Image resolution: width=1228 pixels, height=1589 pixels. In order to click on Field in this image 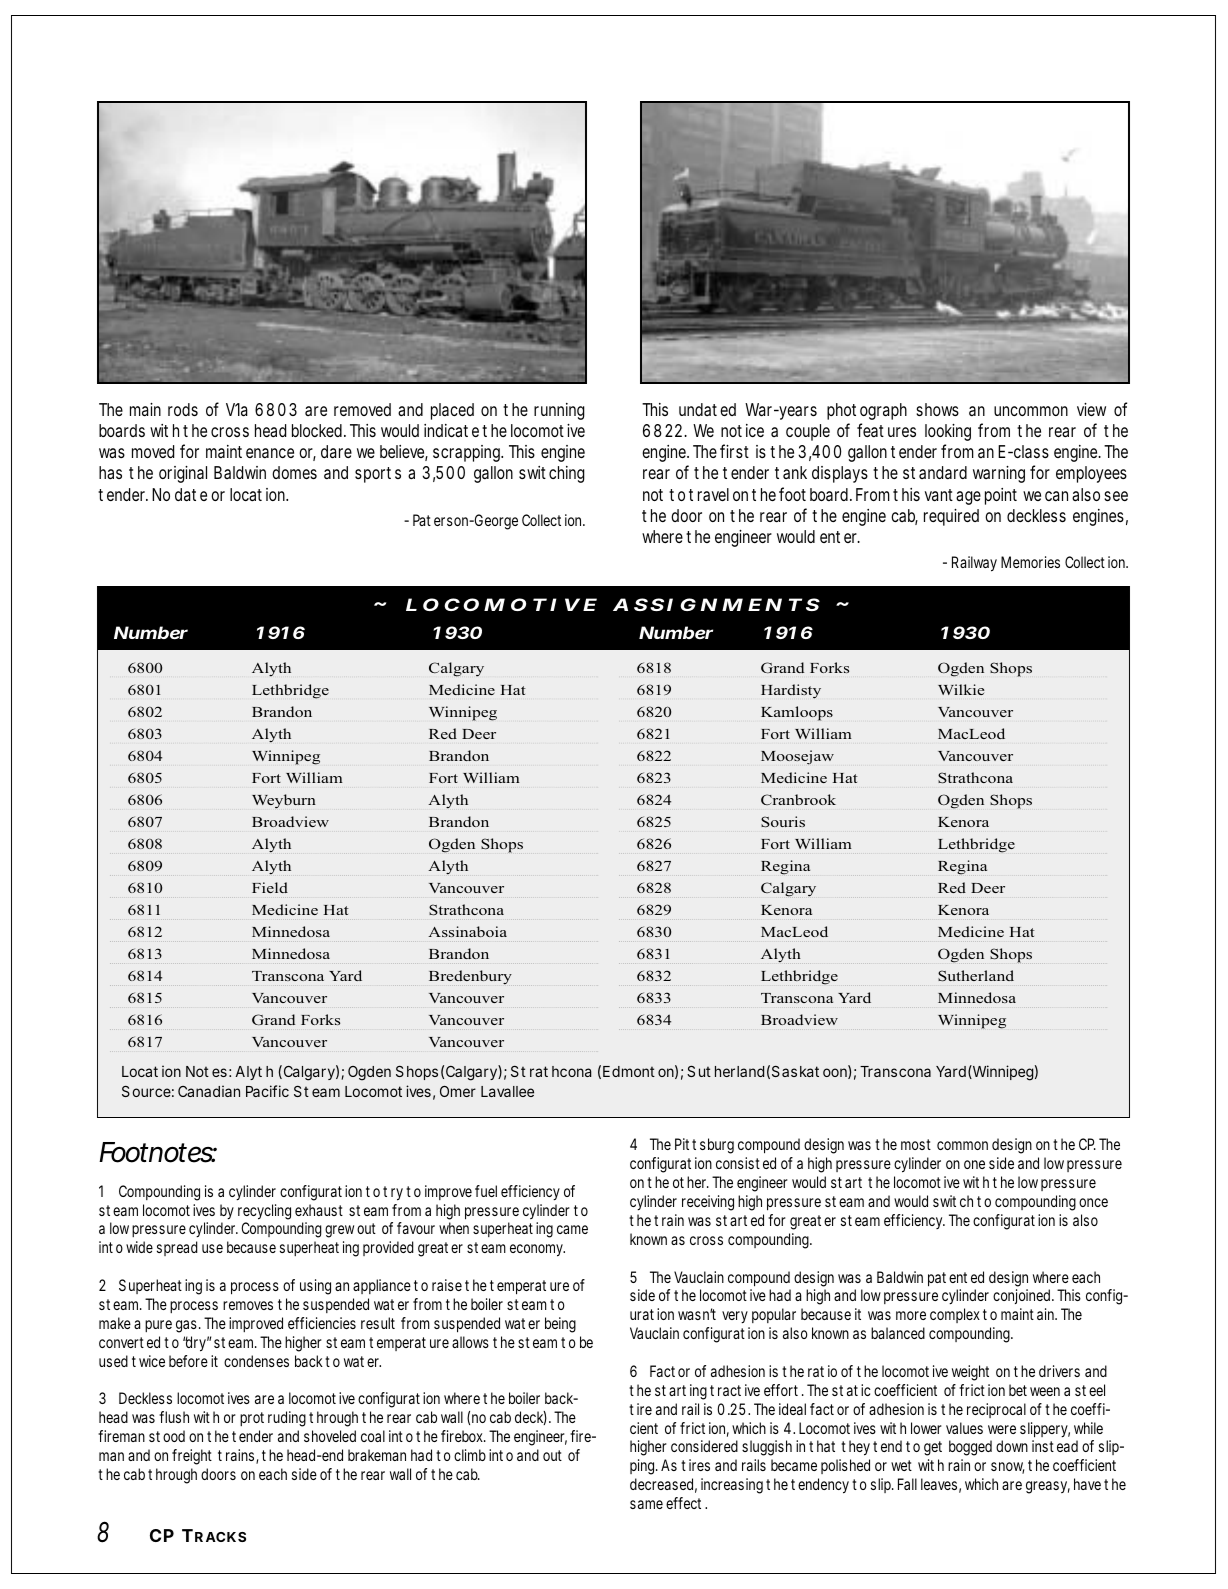, I will do `click(270, 887)`.
